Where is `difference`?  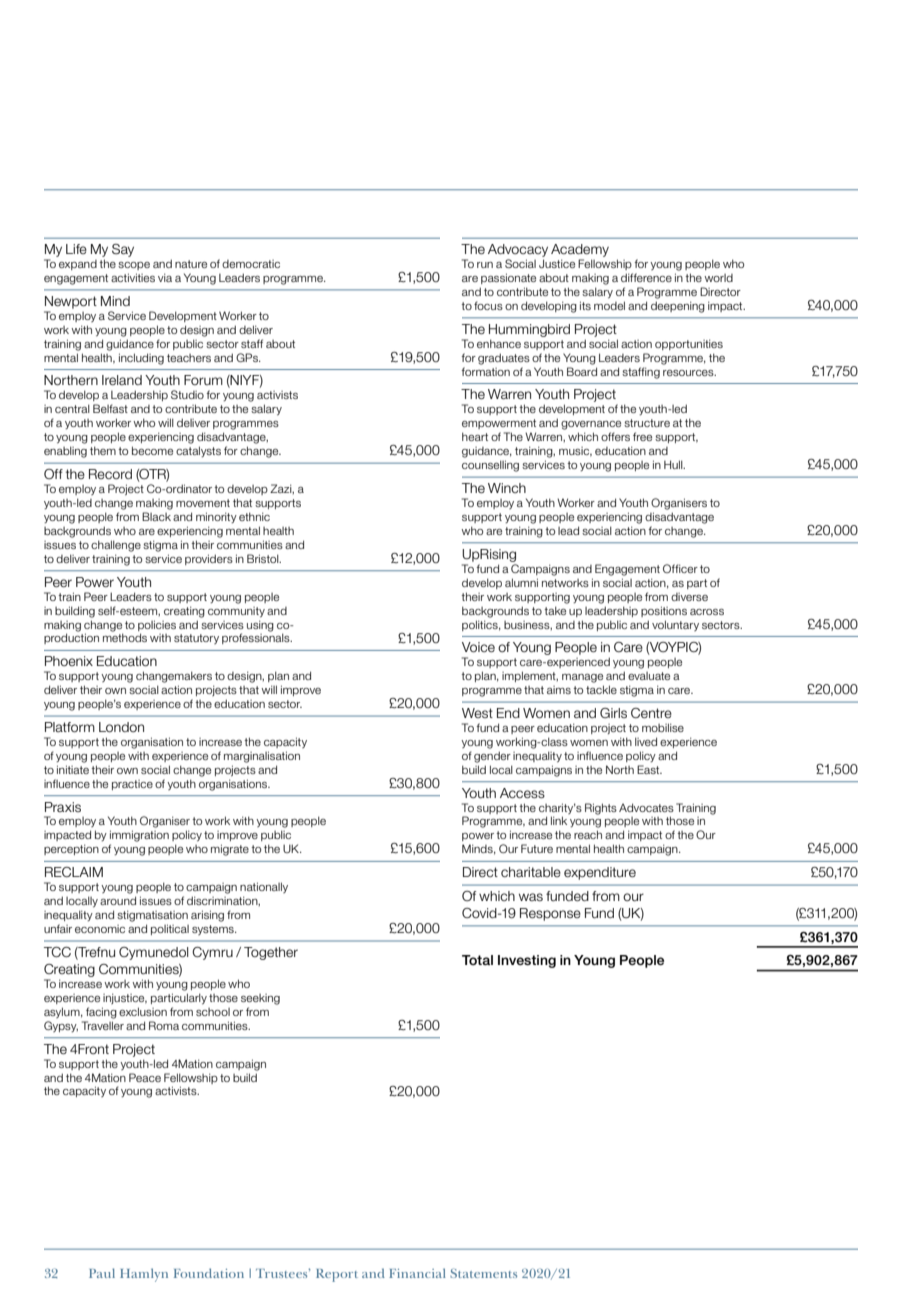
difference is located at coordinates (646, 277).
